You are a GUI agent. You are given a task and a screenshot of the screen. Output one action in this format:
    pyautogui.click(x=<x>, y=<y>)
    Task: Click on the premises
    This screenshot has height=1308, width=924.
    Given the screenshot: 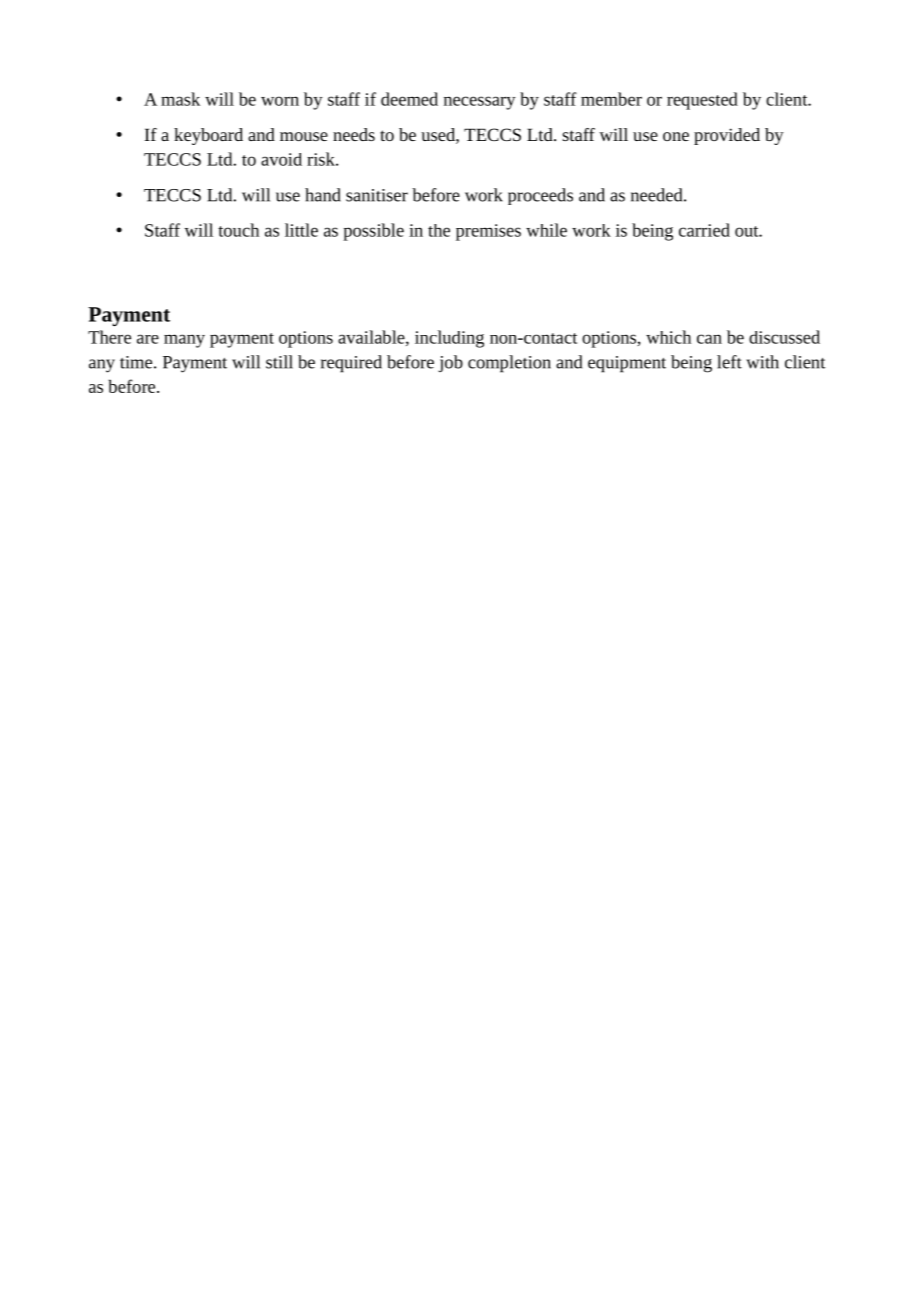 What is the action you would take?
    pyautogui.click(x=488, y=232)
